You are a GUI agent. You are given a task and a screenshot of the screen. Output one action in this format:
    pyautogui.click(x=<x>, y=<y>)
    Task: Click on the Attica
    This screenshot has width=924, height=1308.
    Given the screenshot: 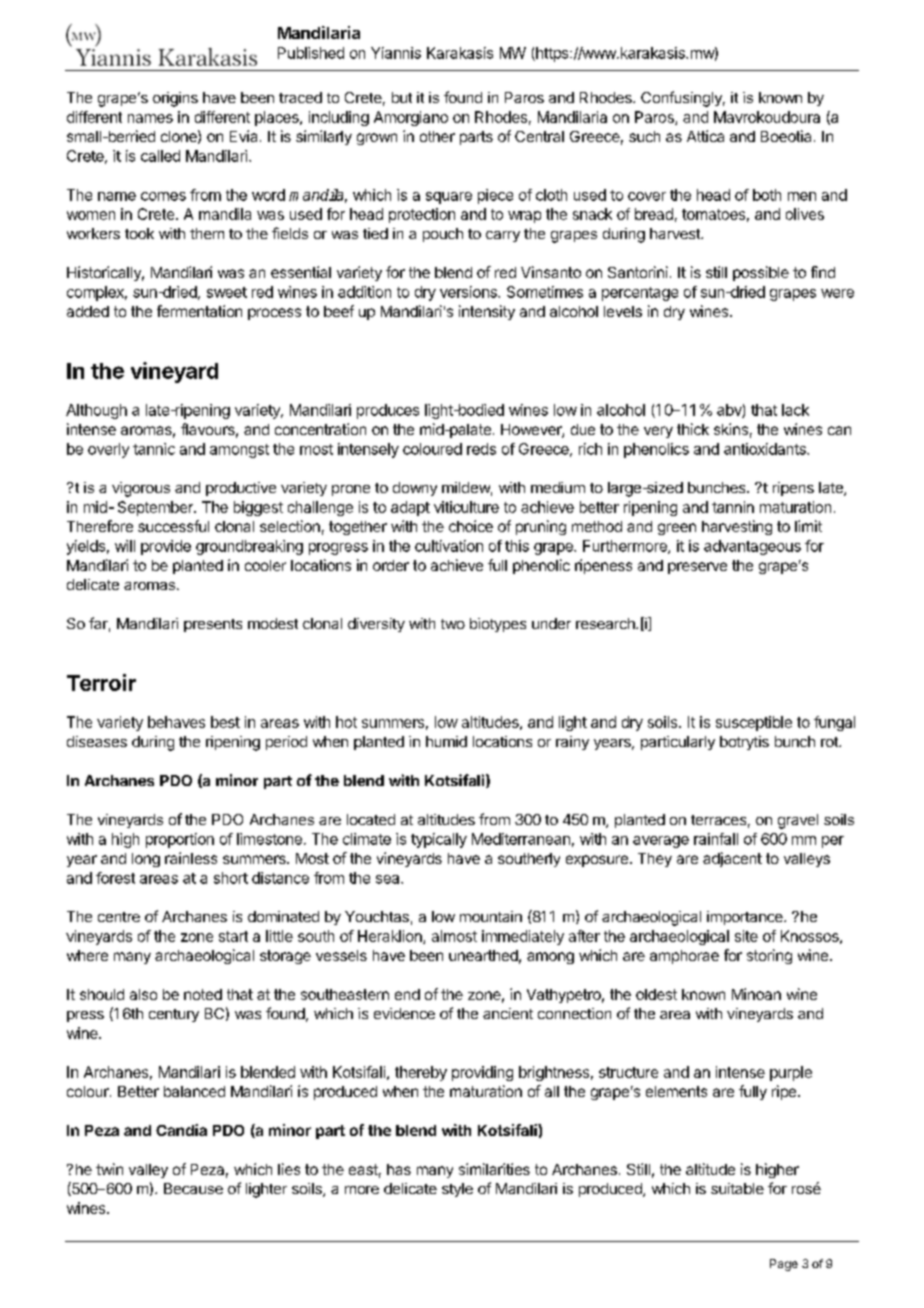 What is the action you would take?
    pyautogui.click(x=705, y=136)
